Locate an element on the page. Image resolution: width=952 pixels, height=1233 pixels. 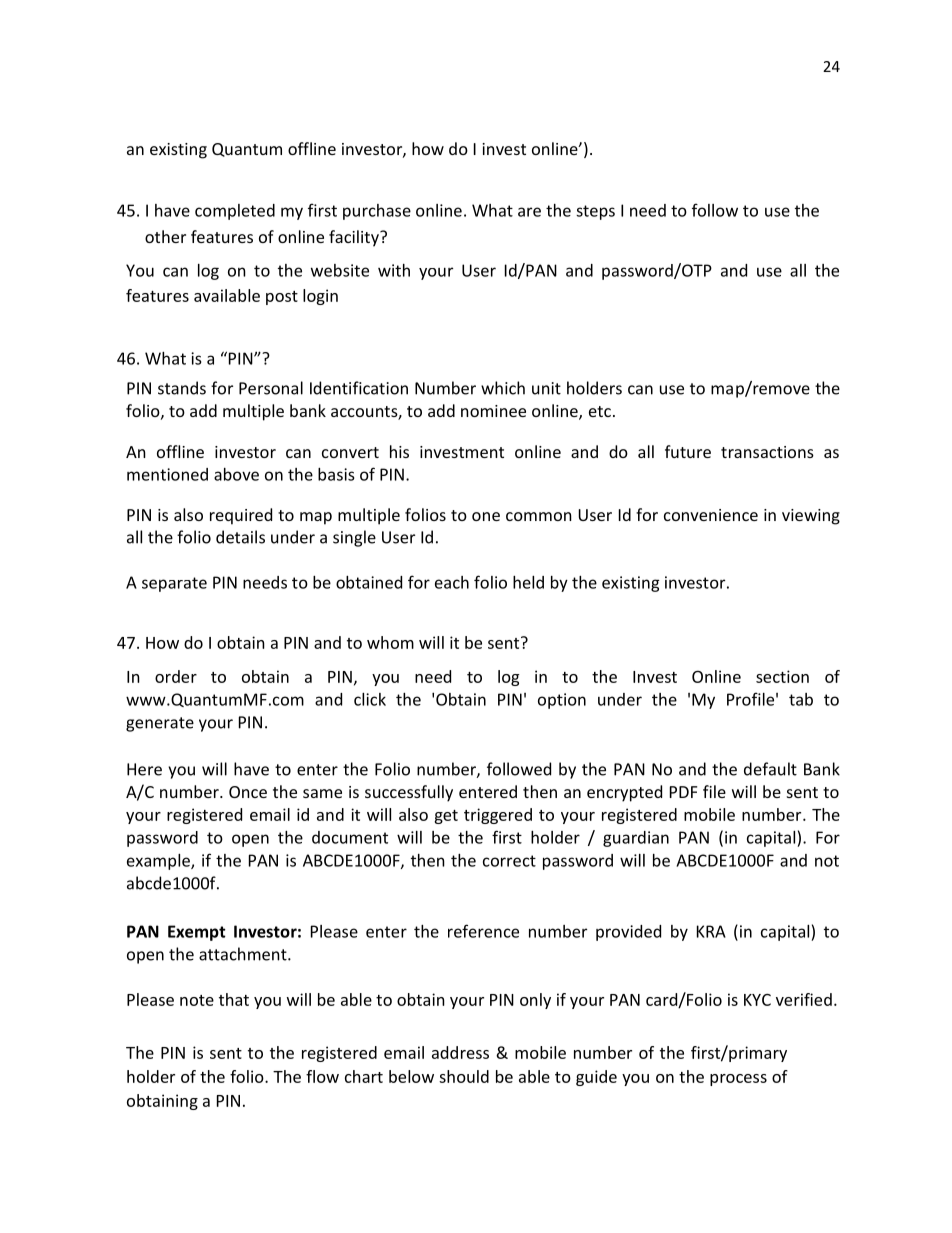
are is located at coordinates (529, 212).
